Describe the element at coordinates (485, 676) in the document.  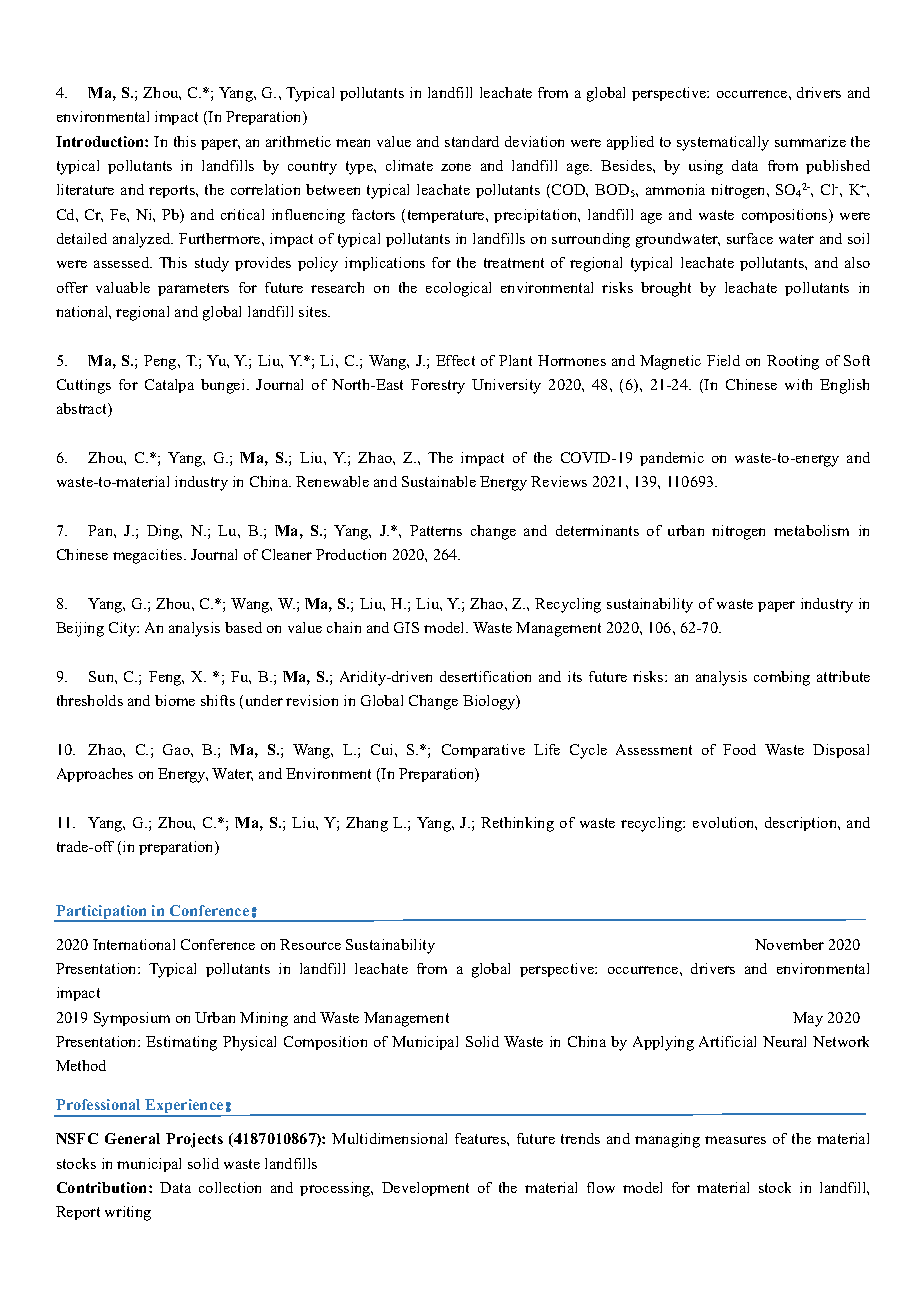
I see `desertification` at that location.
